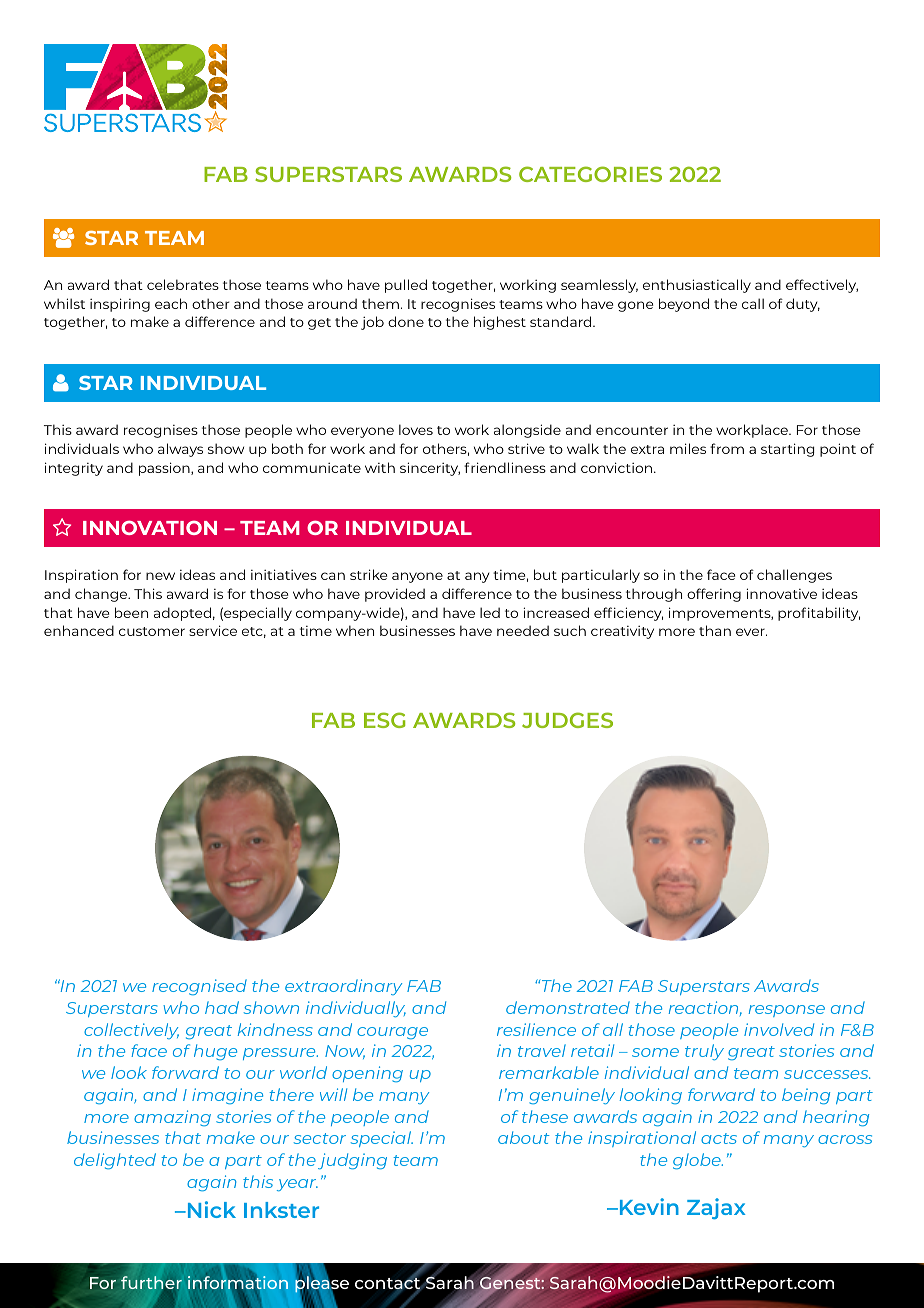  What do you see at coordinates (822, 286) in the screenshot?
I see `effectively` at bounding box center [822, 286].
